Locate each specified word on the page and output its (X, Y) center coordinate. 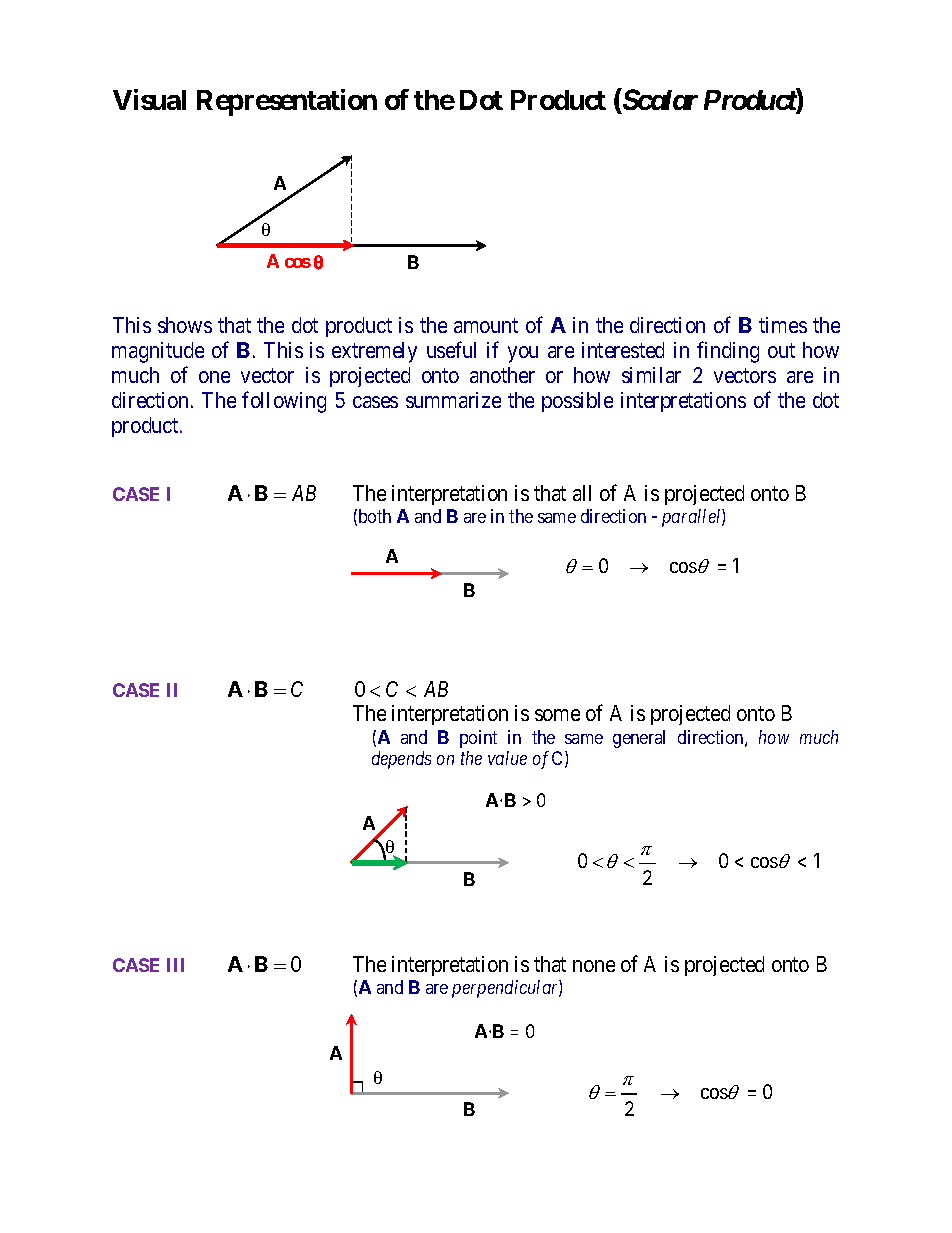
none (594, 966)
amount (486, 325)
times (783, 325)
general (639, 739)
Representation (287, 102)
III (175, 965)
